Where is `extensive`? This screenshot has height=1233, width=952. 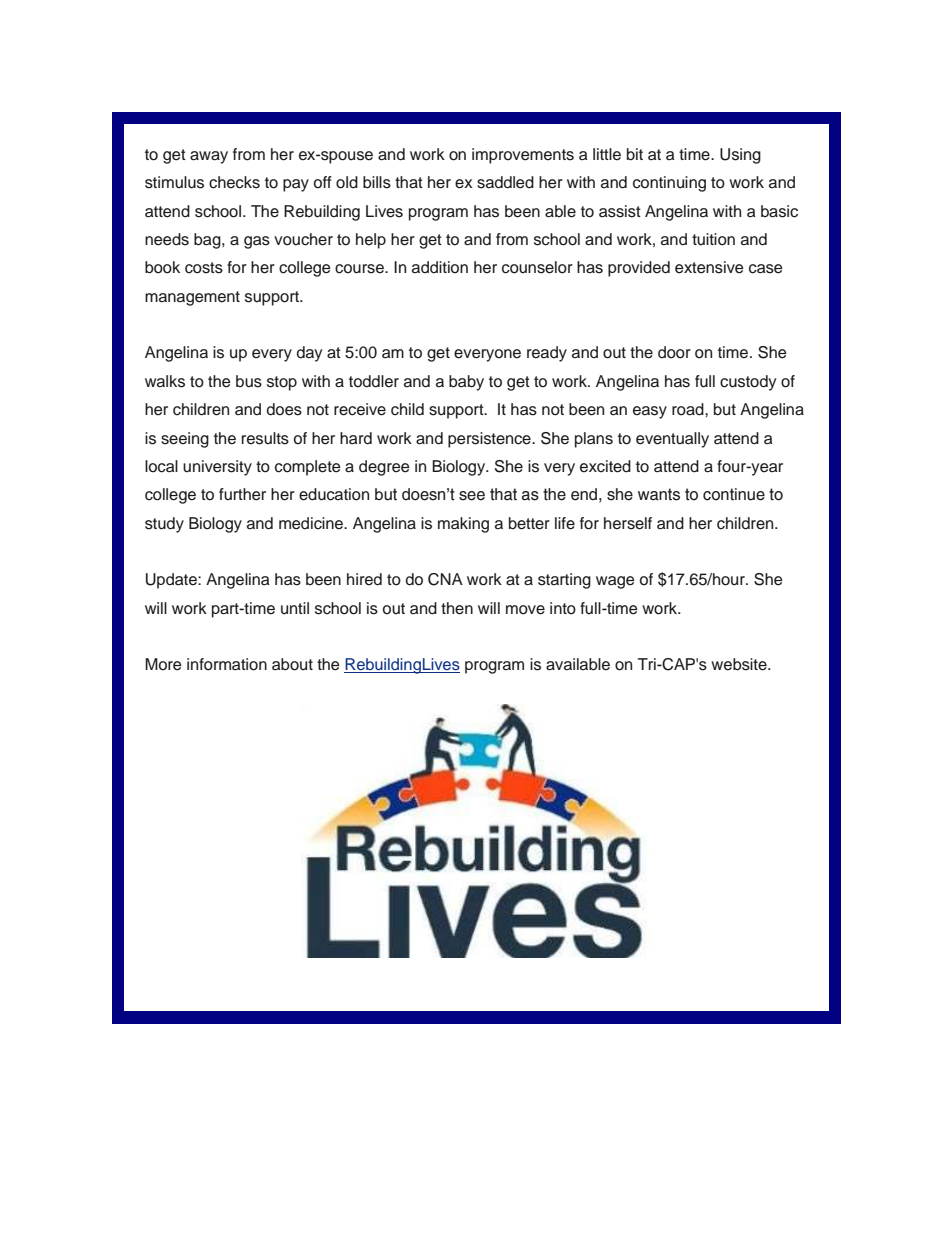
extensive is located at coordinates (709, 267).
